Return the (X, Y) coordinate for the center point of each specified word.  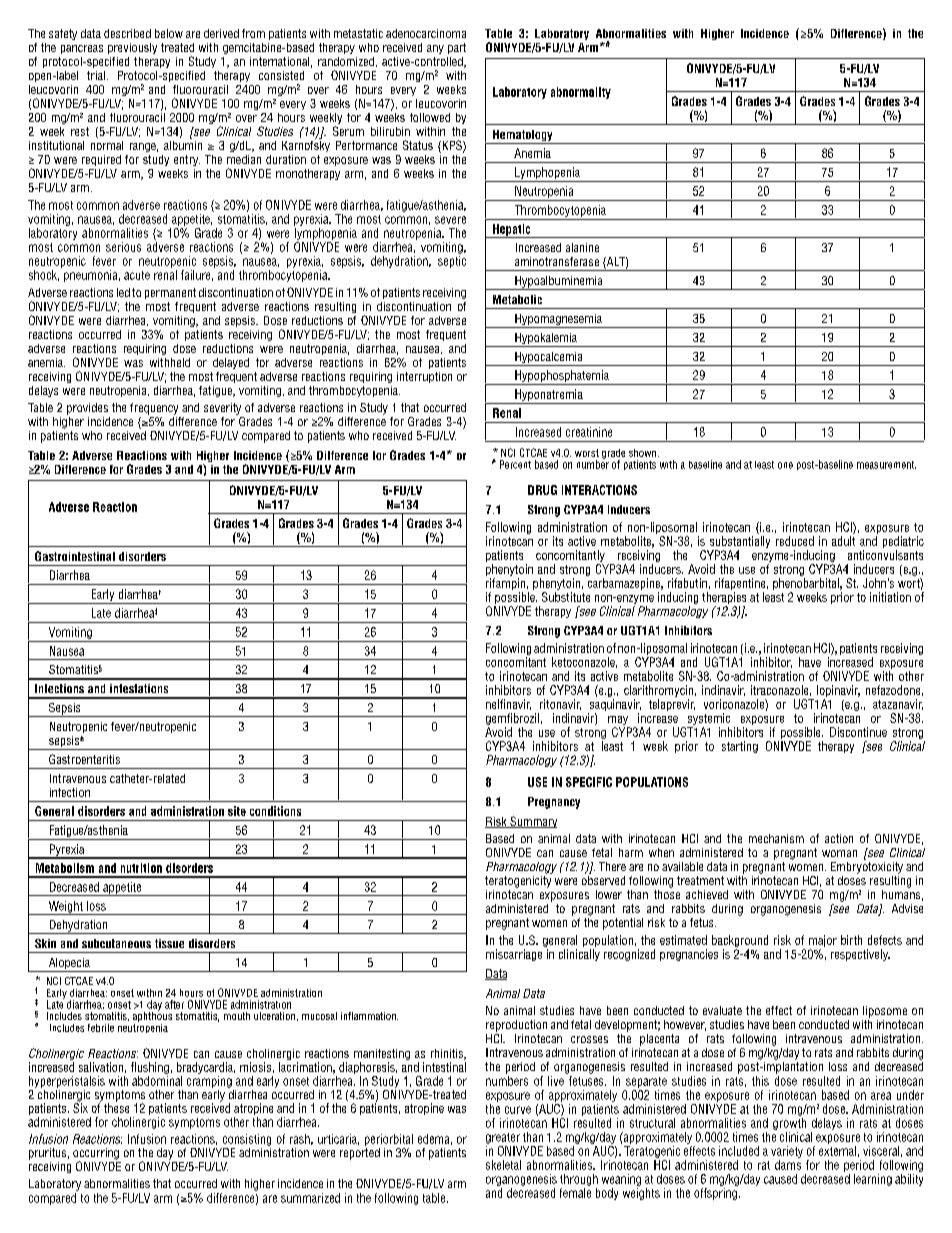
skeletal (503, 1165)
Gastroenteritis (84, 759)
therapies (724, 599)
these (116, 1107)
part (457, 48)
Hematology (522, 137)
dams (788, 1165)
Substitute (566, 597)
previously (132, 48)
